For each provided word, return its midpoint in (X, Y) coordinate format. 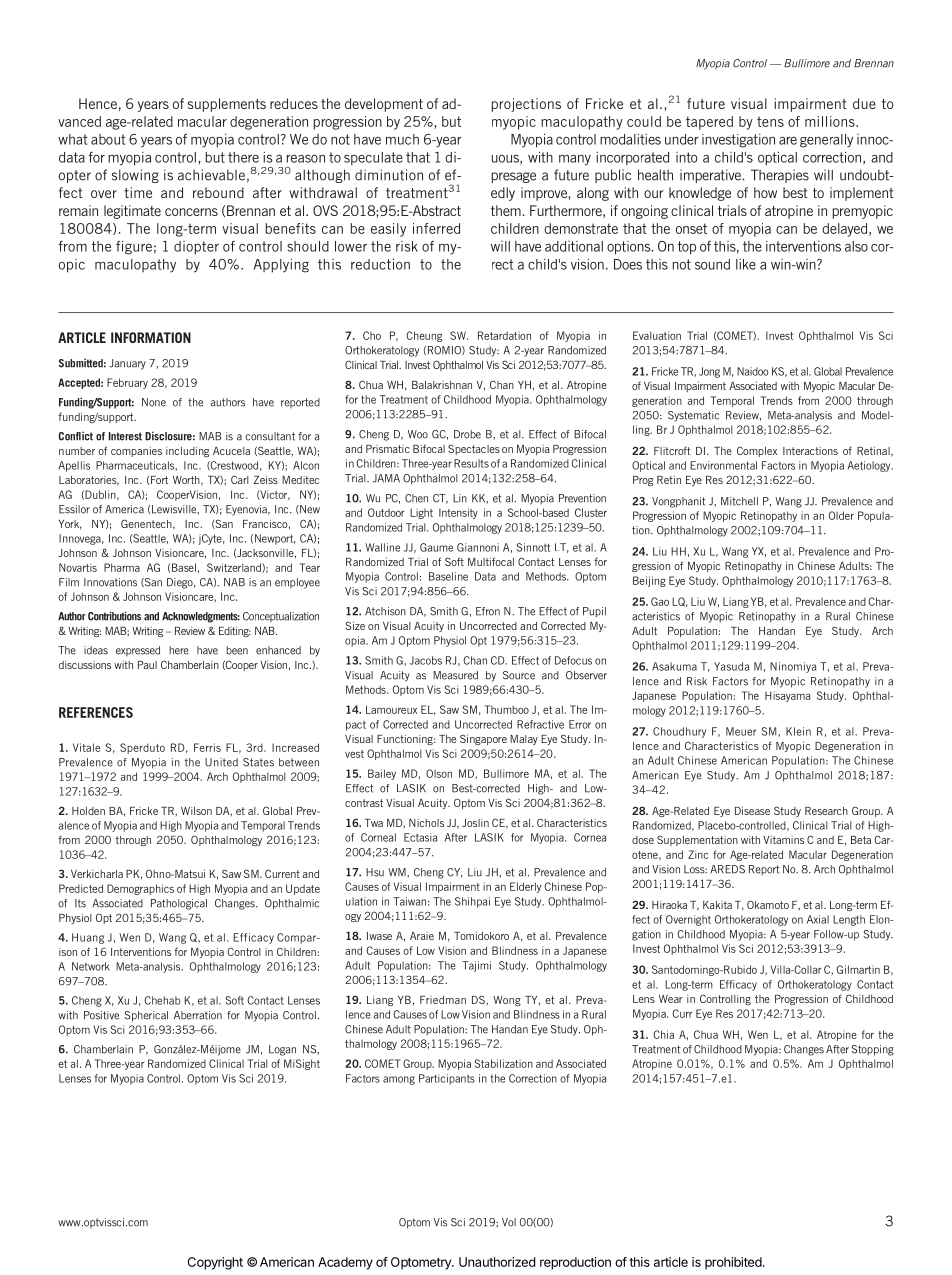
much (402, 139)
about (108, 139)
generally (826, 141)
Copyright (215, 1263)
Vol (509, 1222)
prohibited (733, 1263)
